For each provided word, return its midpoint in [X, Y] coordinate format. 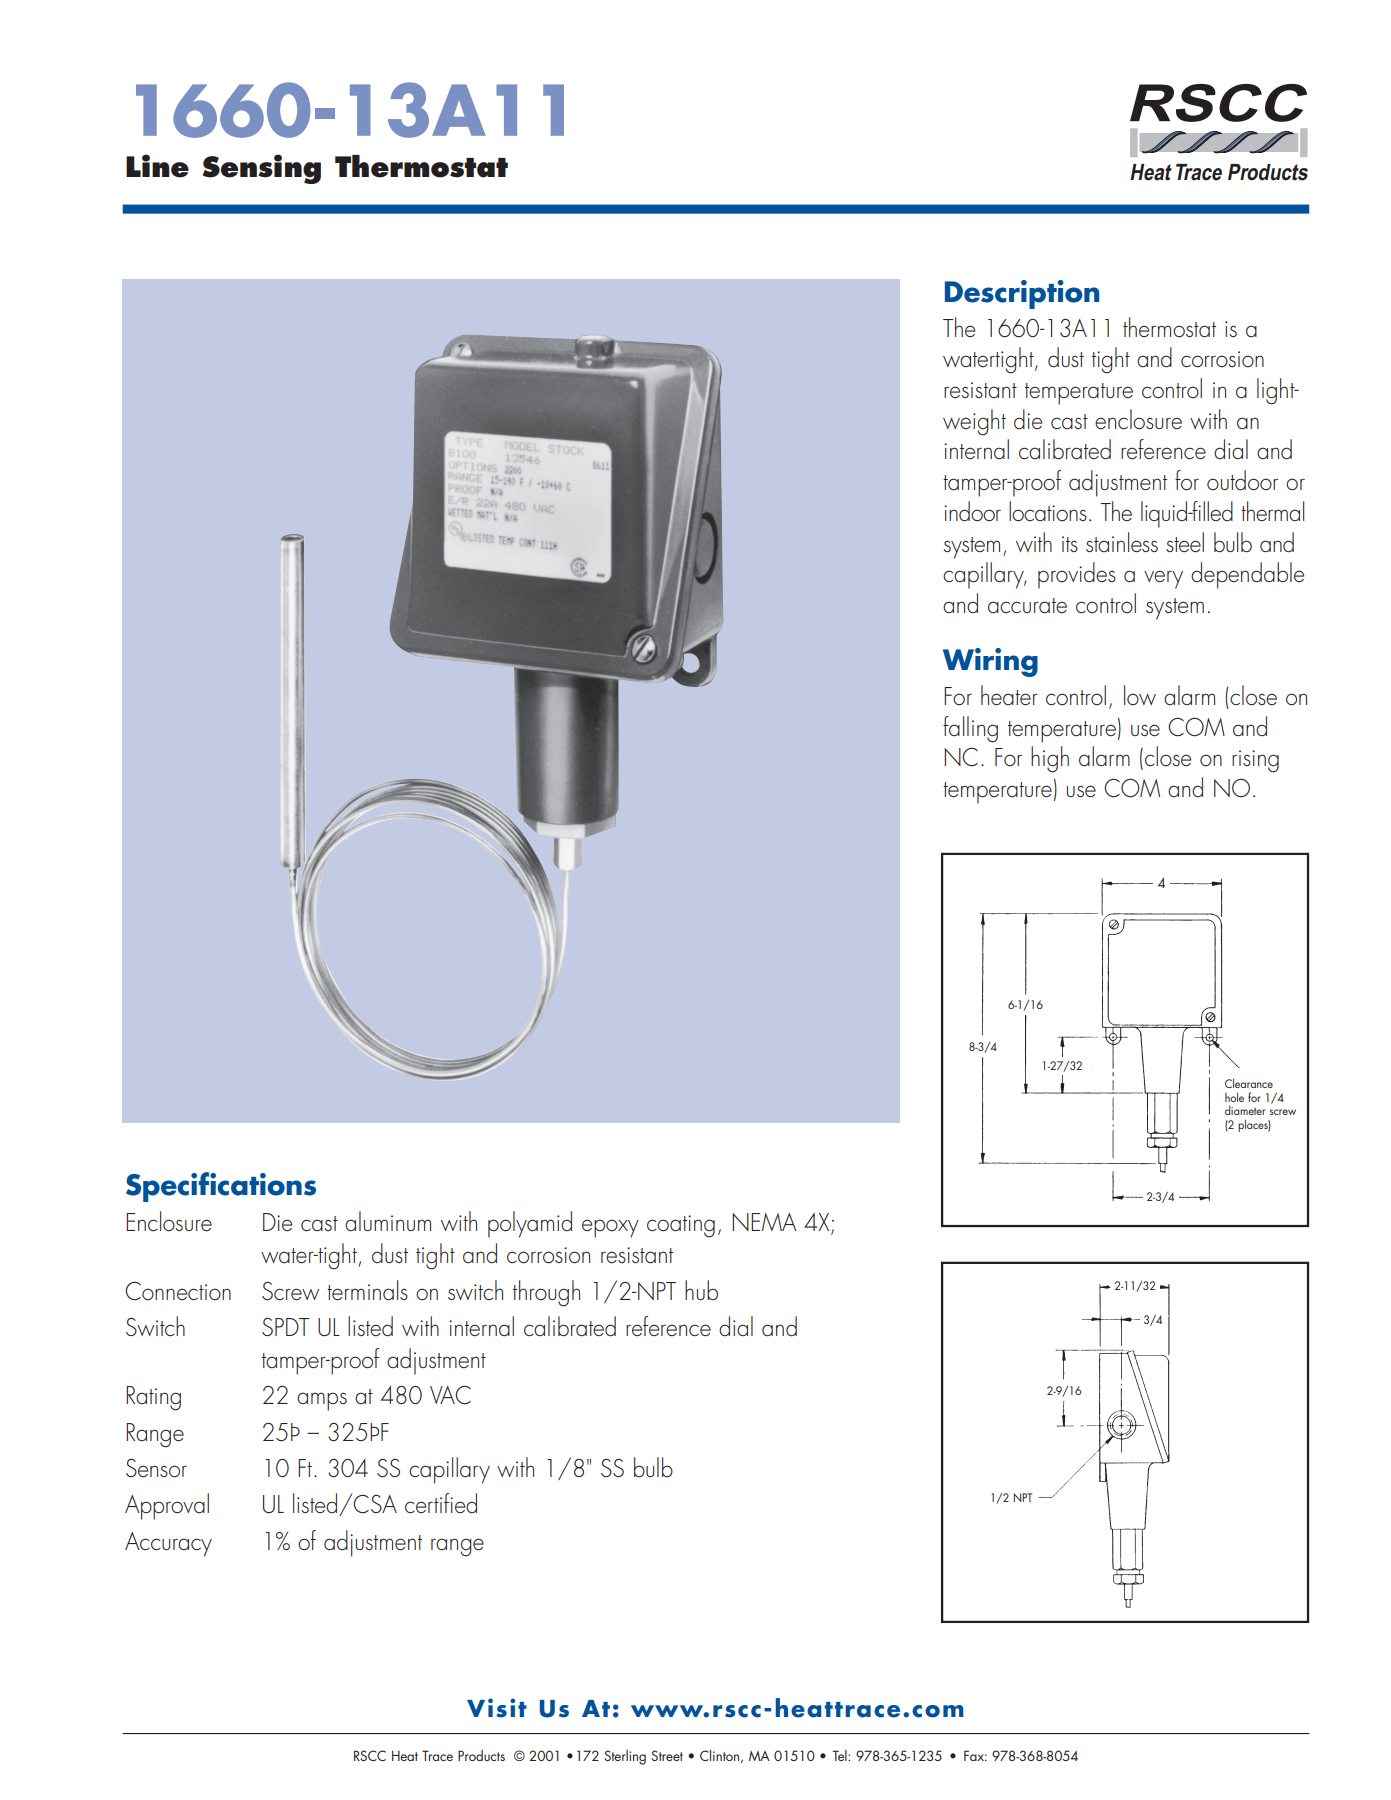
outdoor [1242, 480]
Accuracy [168, 1544]
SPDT [285, 1326]
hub [701, 1290]
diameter [1245, 1110]
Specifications [221, 1187]
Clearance [1249, 1083]
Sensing [262, 169]
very [1163, 579]
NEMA [764, 1222]
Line [157, 166]
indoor [972, 511]
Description [1022, 294]
